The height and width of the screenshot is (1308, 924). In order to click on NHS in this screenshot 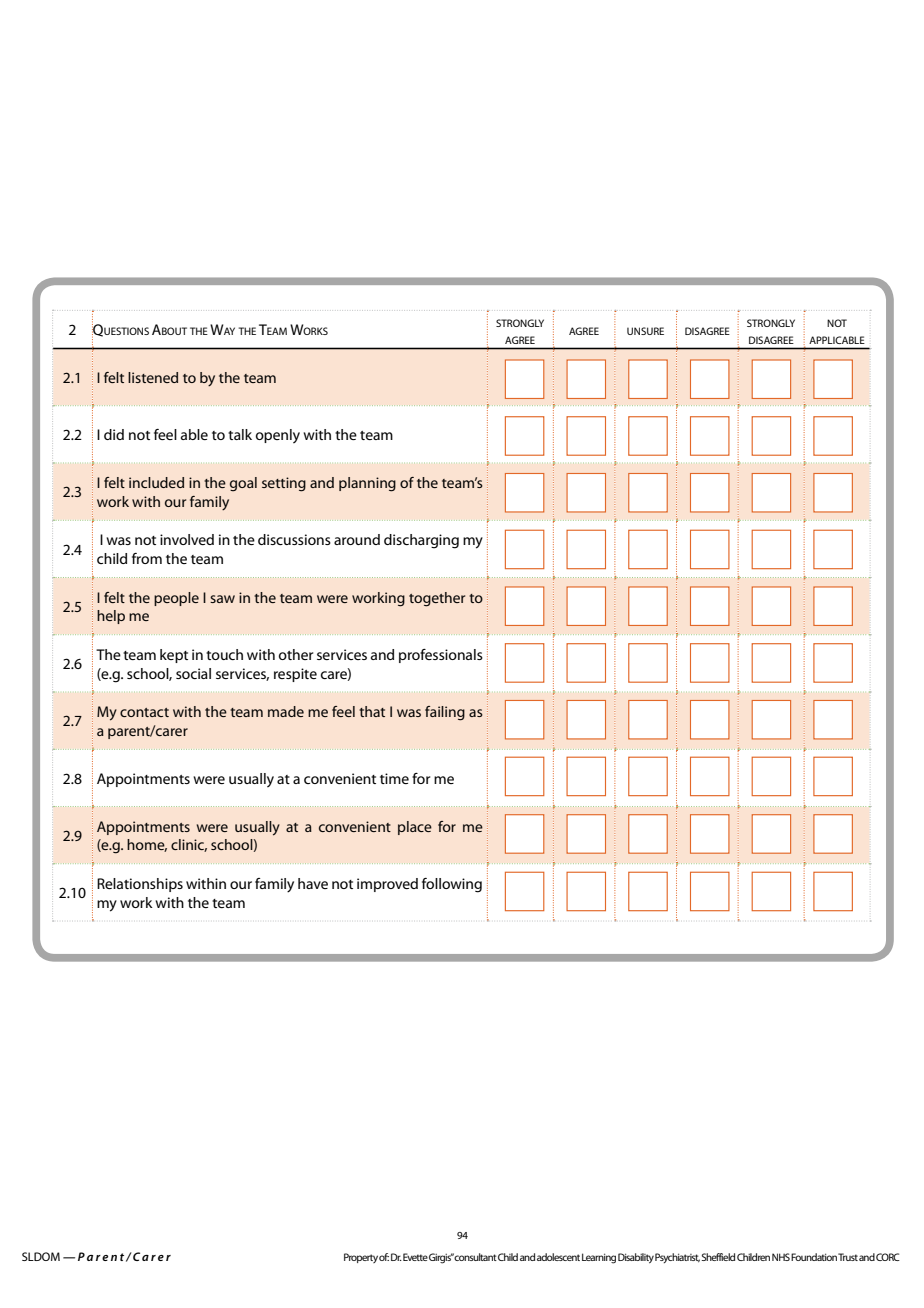, I will do `click(781, 1257)`.
